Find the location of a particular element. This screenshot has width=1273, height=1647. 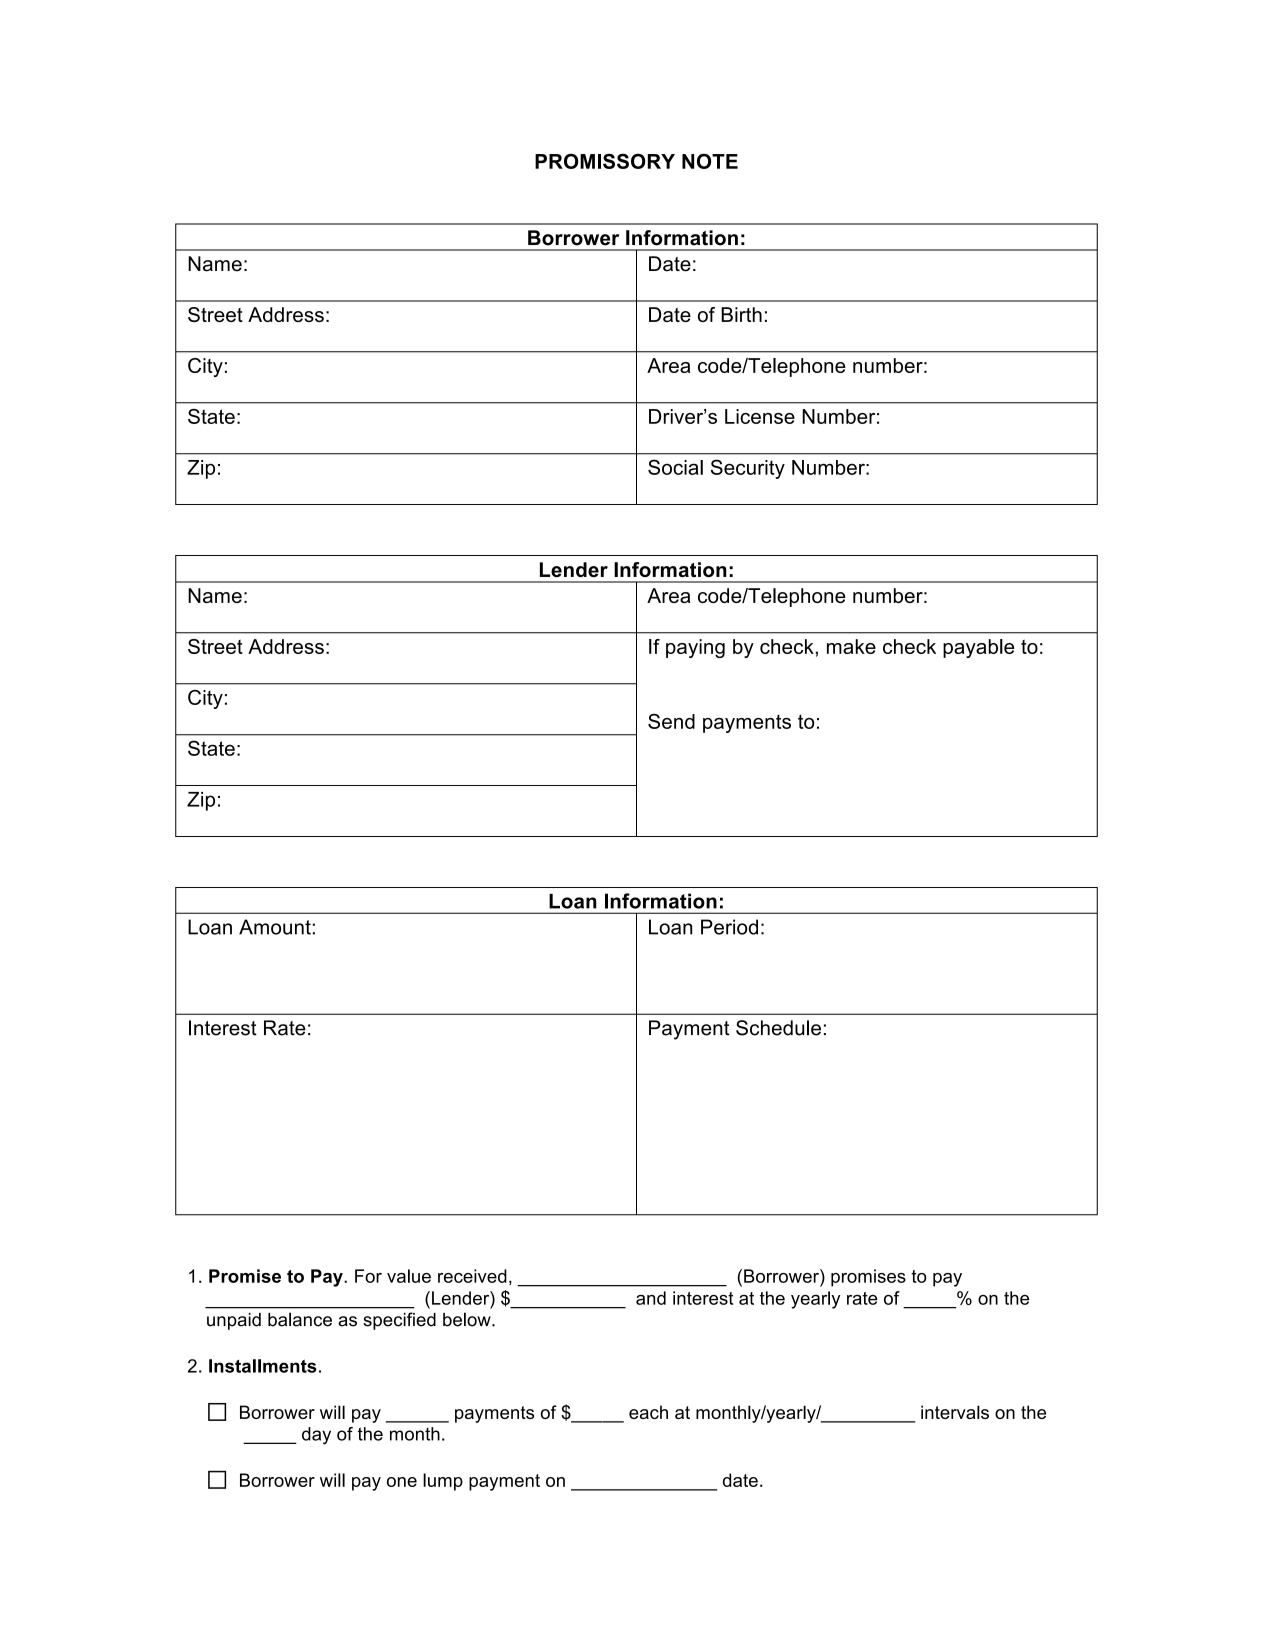

Period is located at coordinates (729, 927).
